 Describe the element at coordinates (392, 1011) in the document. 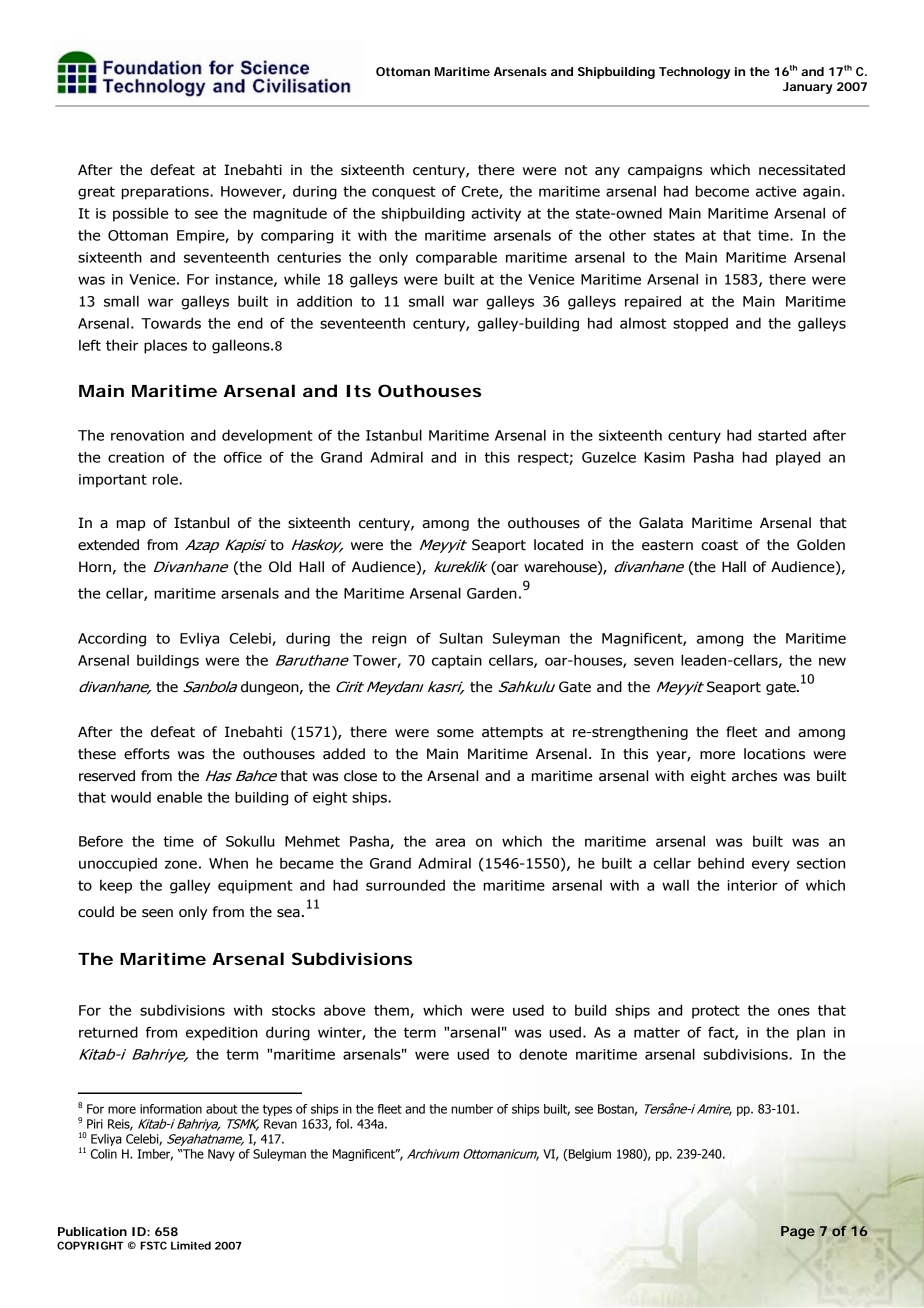

I see `them` at that location.
